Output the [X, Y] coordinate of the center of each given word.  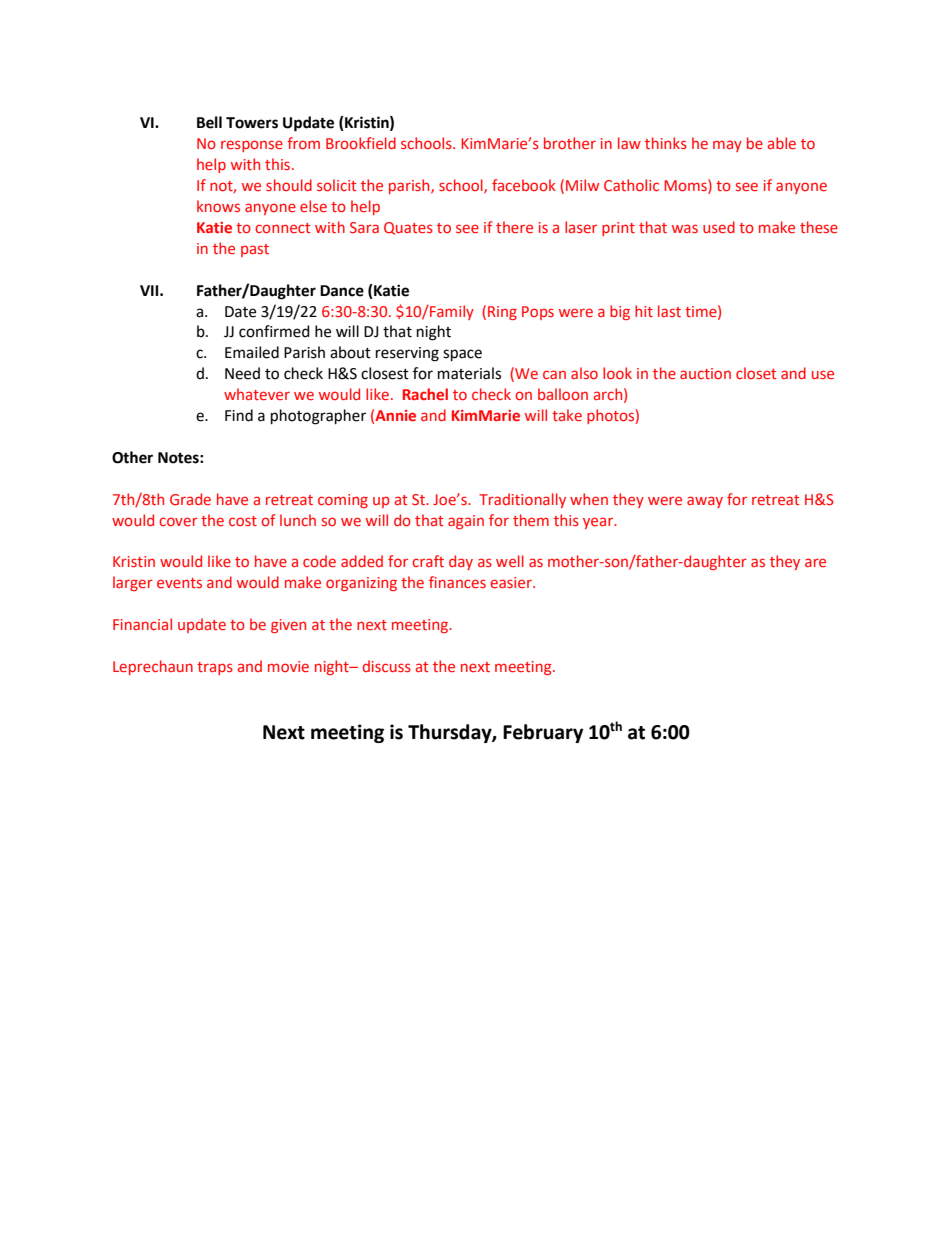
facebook [524, 185]
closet [756, 373]
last [669, 311]
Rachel [425, 394]
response [252, 146]
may [727, 146]
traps [215, 668]
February [543, 733]
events [179, 583]
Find [239, 415]
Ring [502, 313]
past [255, 250]
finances [457, 582]
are [815, 562]
